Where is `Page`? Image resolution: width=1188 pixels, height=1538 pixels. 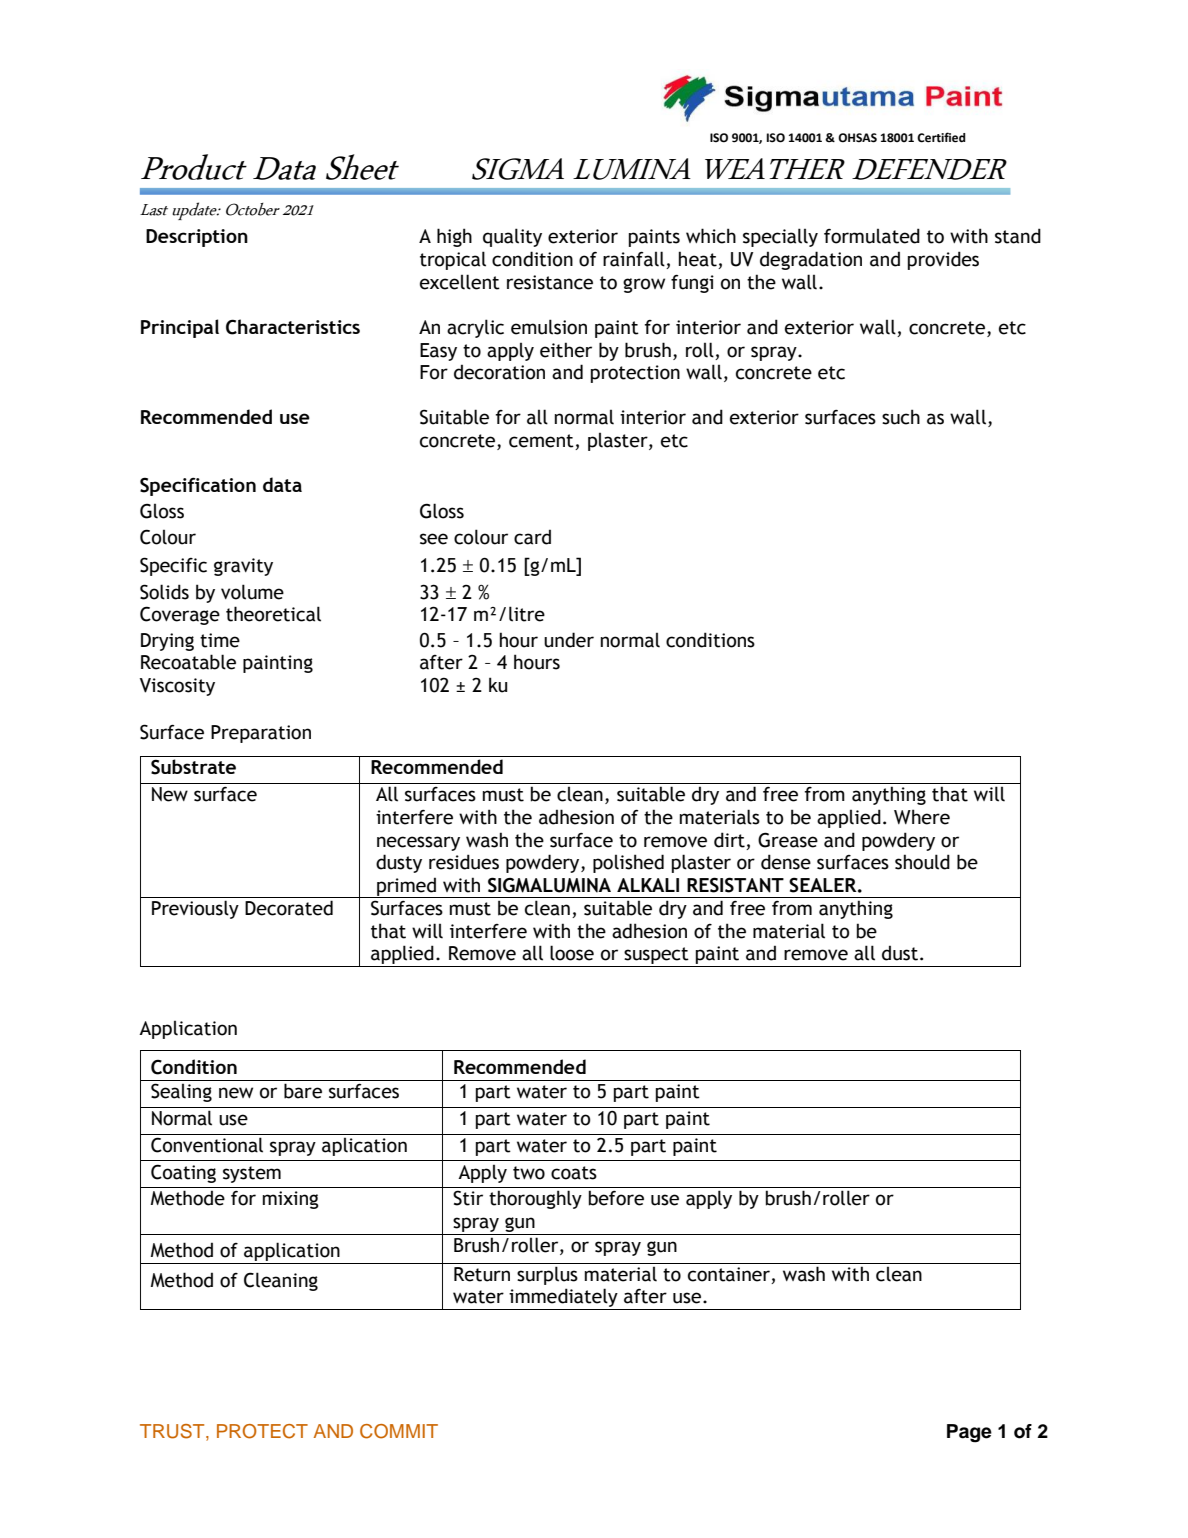
Page is located at coordinates (969, 1433).
